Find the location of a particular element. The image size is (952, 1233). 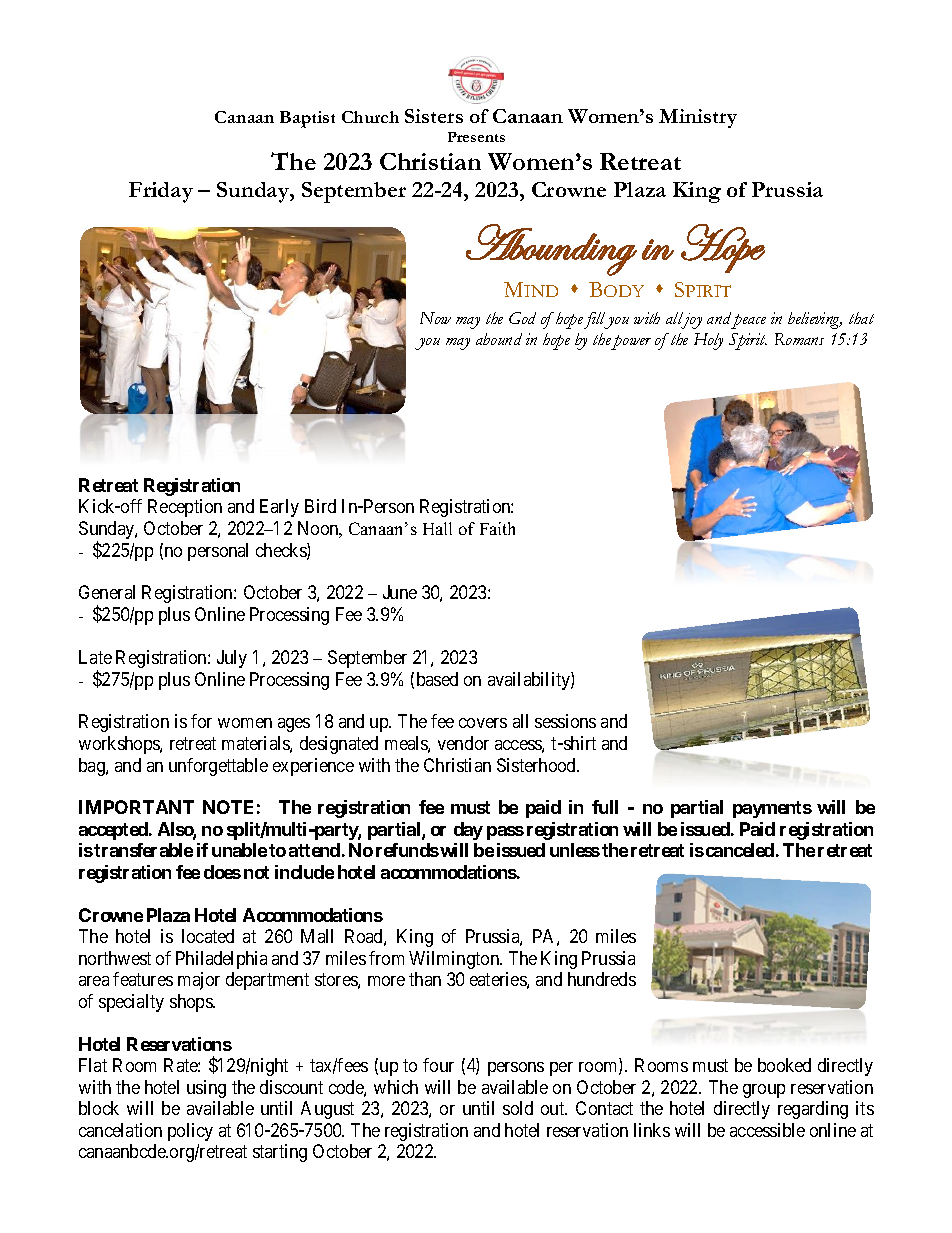

sessions is located at coordinates (565, 721).
